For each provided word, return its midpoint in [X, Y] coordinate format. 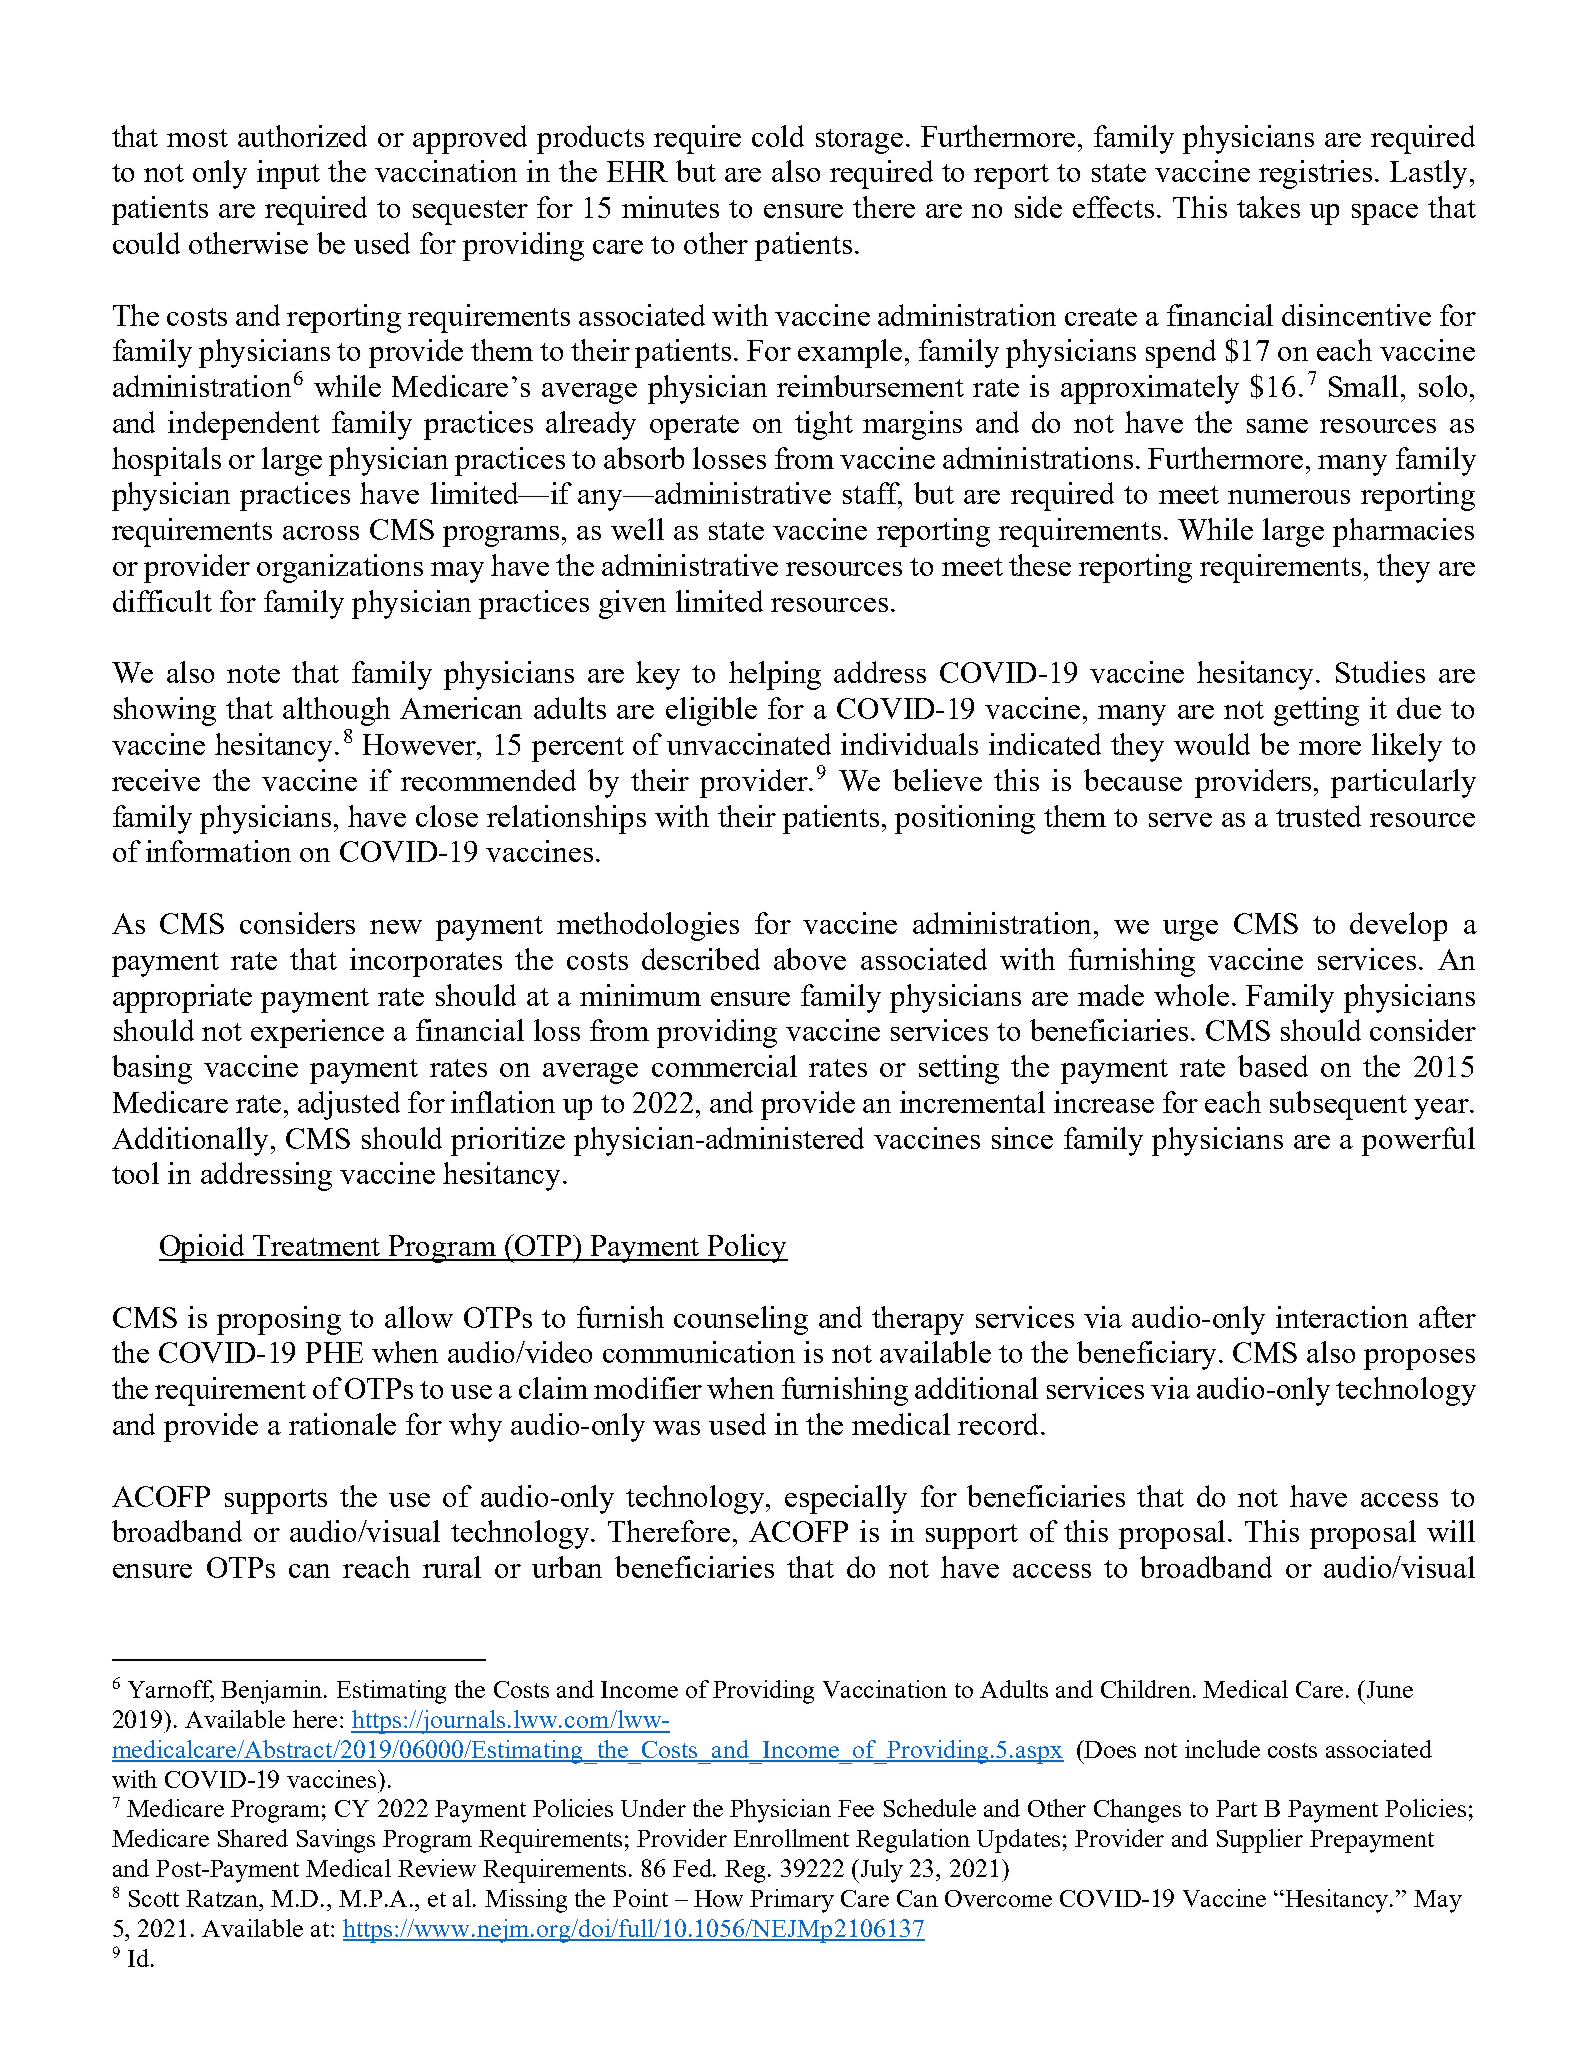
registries [1315, 174]
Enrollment [791, 1838]
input [288, 174]
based [1273, 1066]
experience [317, 1033]
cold [778, 136]
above [810, 959]
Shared [253, 1838]
